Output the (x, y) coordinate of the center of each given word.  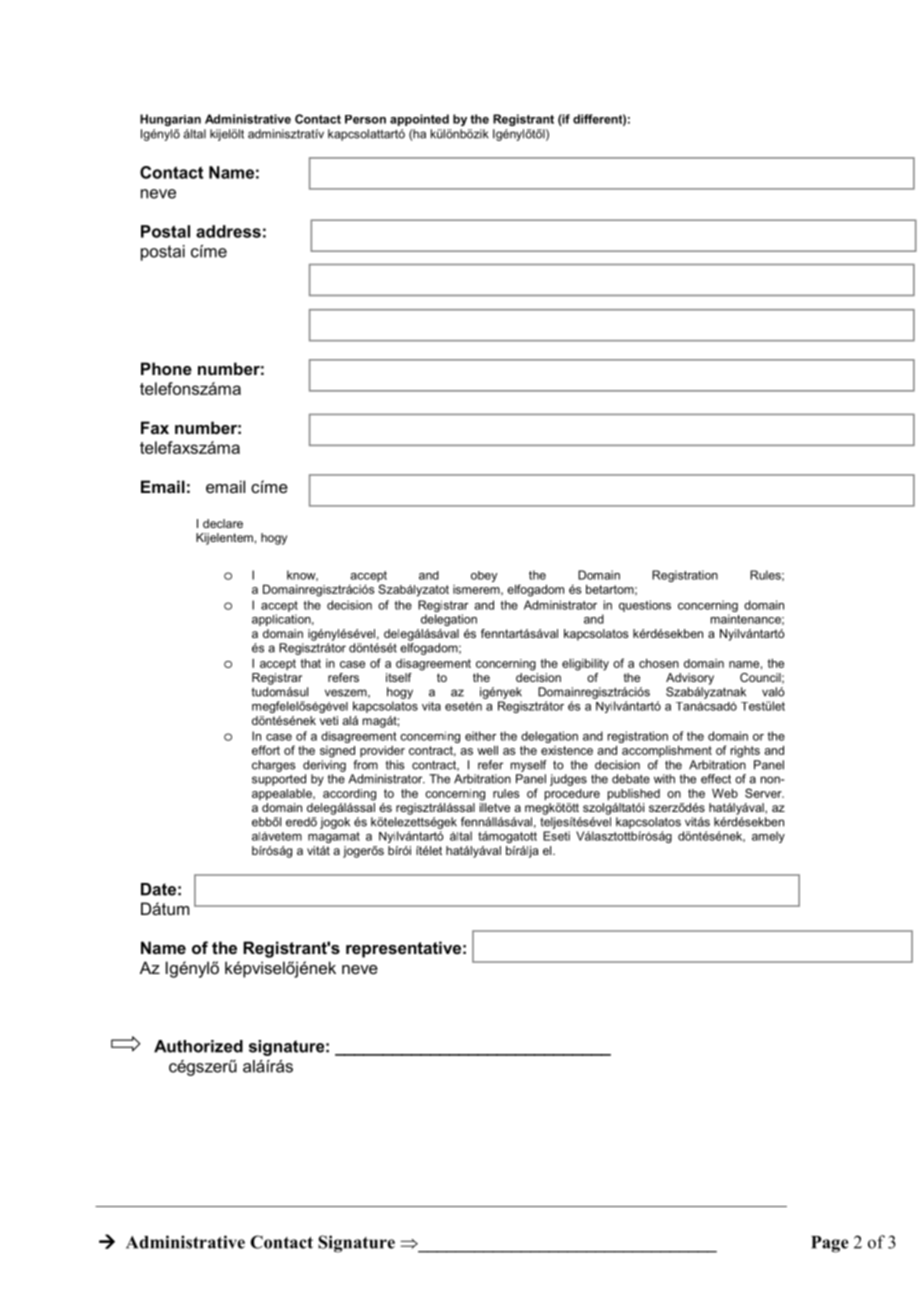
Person (365, 119)
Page (830, 1244)
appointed (419, 120)
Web (725, 793)
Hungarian (170, 120)
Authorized (198, 1046)
